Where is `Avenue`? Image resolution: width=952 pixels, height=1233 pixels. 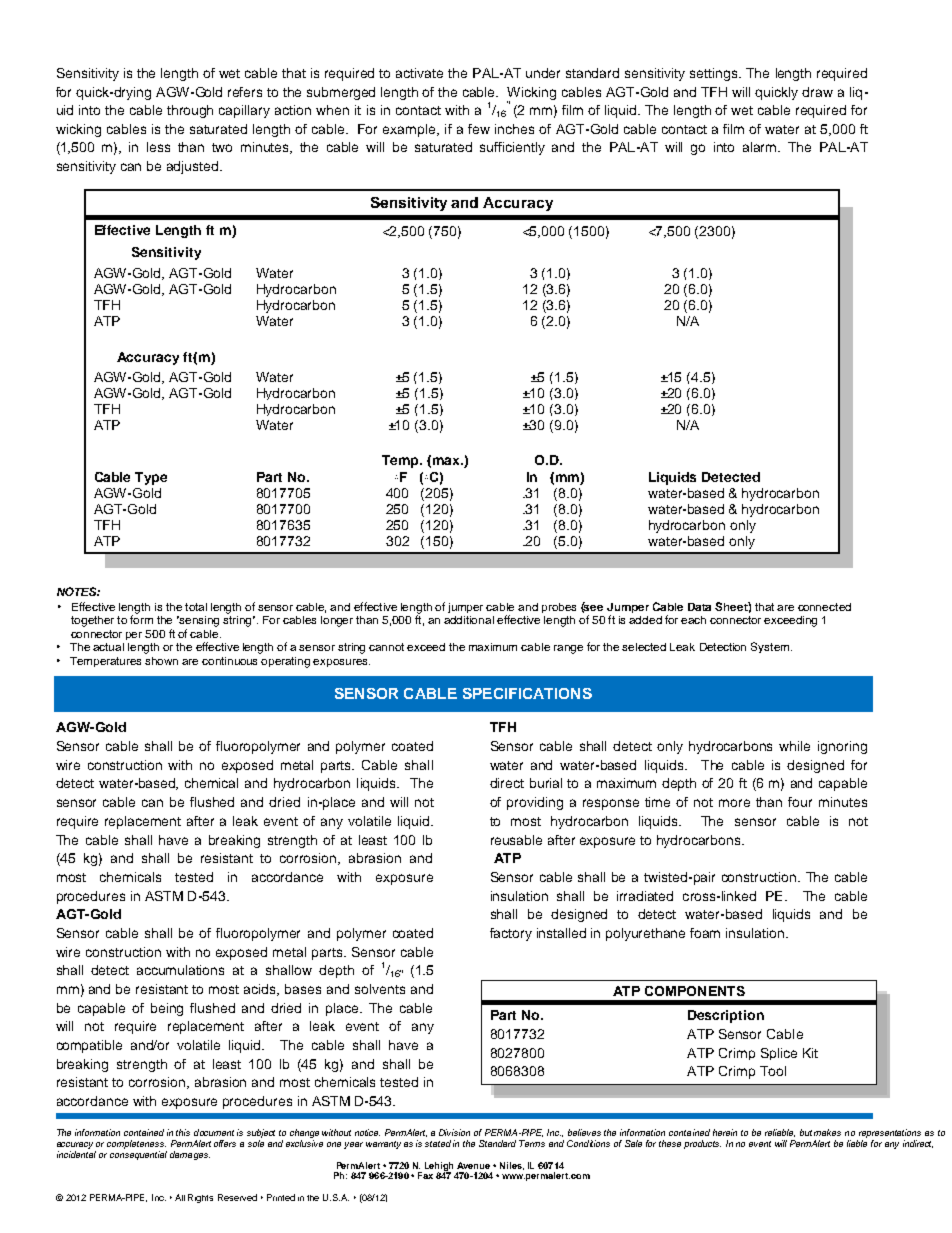 Avenue is located at coordinates (473, 1165).
